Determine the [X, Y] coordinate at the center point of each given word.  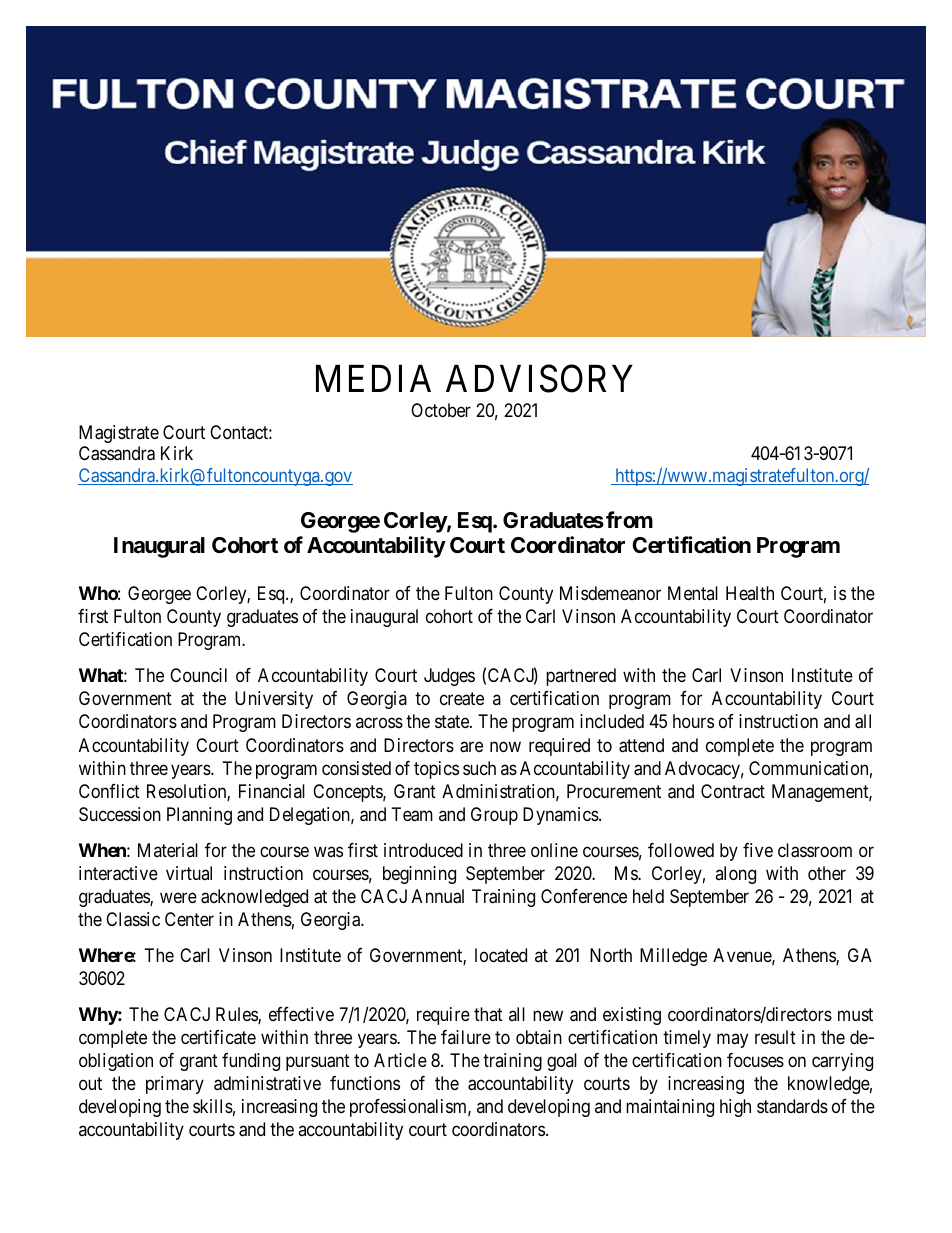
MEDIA [373, 378]
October [441, 410]
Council [198, 675]
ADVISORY [539, 378]
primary [175, 1085]
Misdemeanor [610, 593]
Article [400, 1060]
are [471, 747]
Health [750, 593]
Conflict [109, 791]
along [735, 875]
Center [189, 919]
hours [693, 721]
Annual [438, 896]
